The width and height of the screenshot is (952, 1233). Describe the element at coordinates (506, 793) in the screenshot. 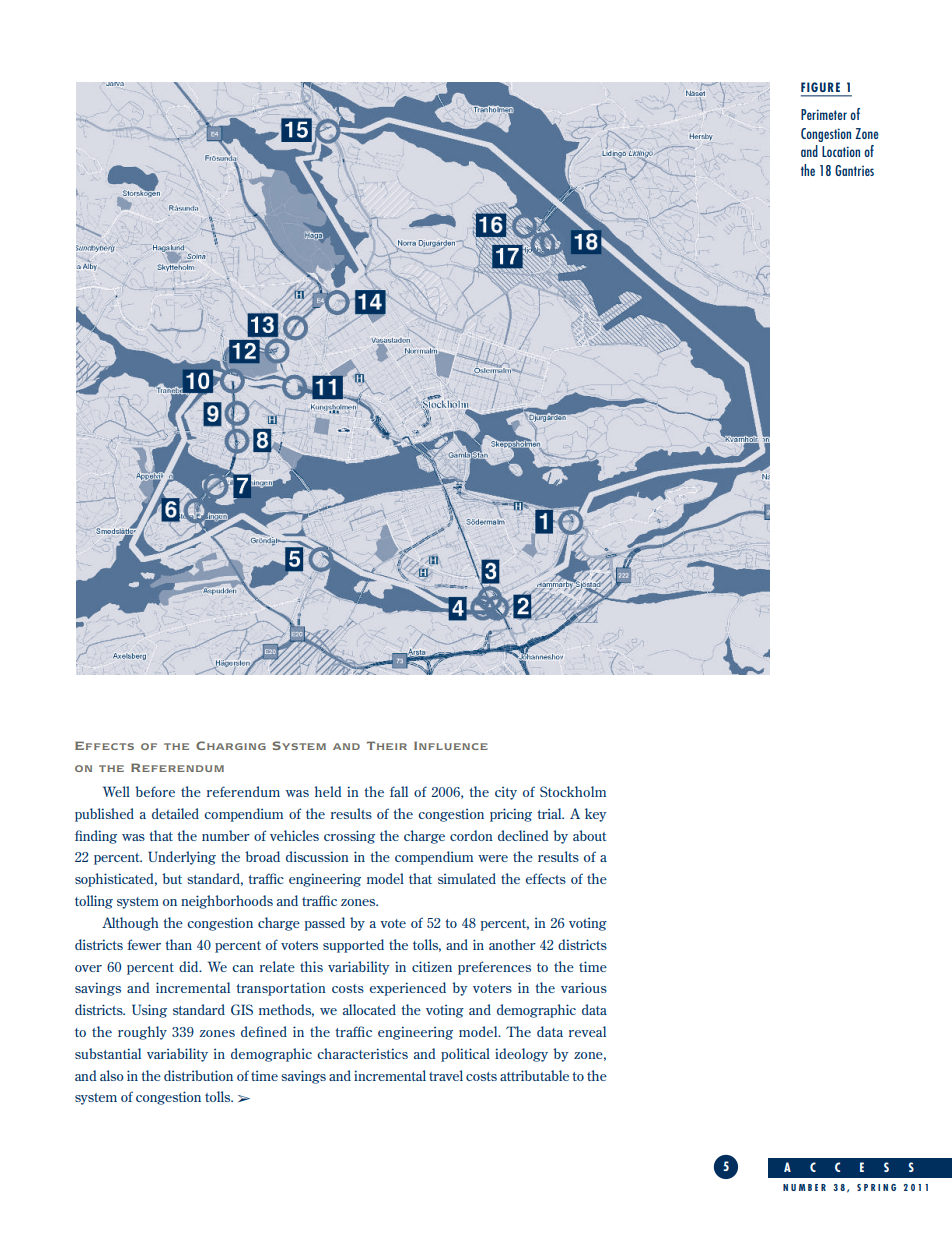

I see `city` at that location.
